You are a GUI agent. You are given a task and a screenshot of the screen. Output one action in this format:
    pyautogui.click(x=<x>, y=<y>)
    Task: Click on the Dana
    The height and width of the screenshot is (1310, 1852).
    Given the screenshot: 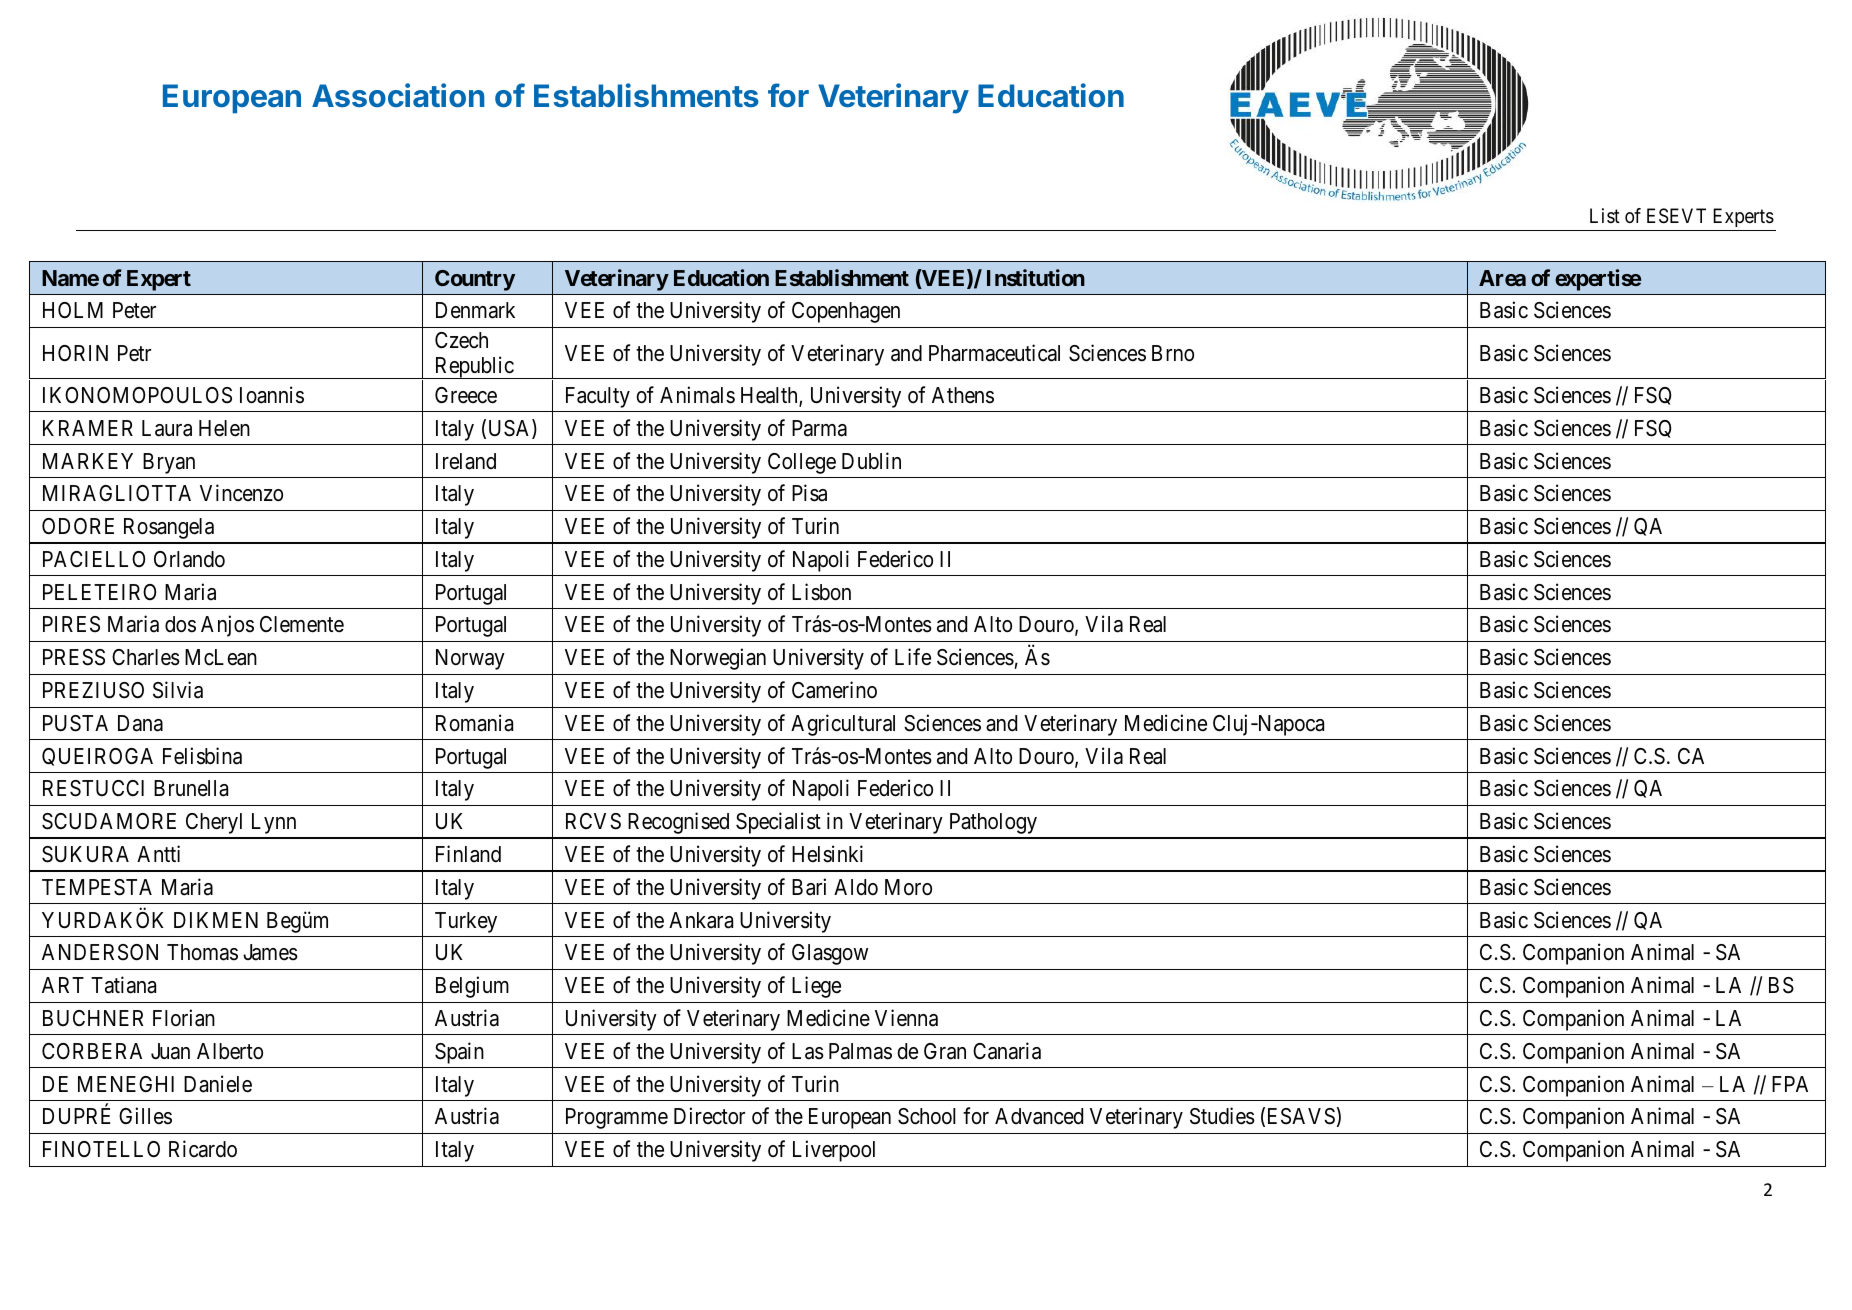 What is the action you would take?
    pyautogui.click(x=140, y=723)
